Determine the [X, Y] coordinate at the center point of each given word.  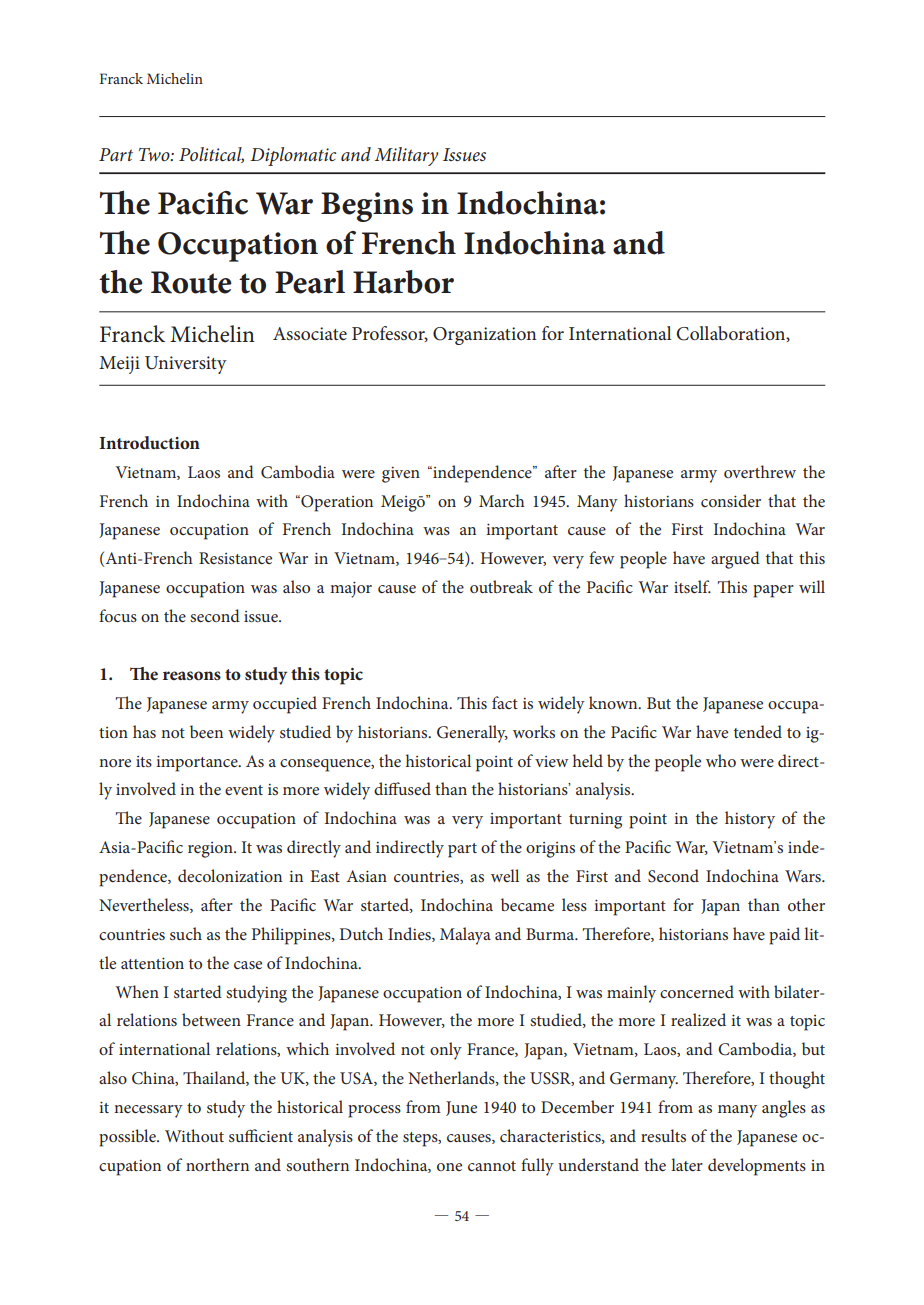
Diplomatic [293, 156]
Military [406, 156]
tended [758, 731]
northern [217, 1164]
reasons [192, 675]
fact [505, 702]
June [461, 1108]
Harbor [403, 282]
